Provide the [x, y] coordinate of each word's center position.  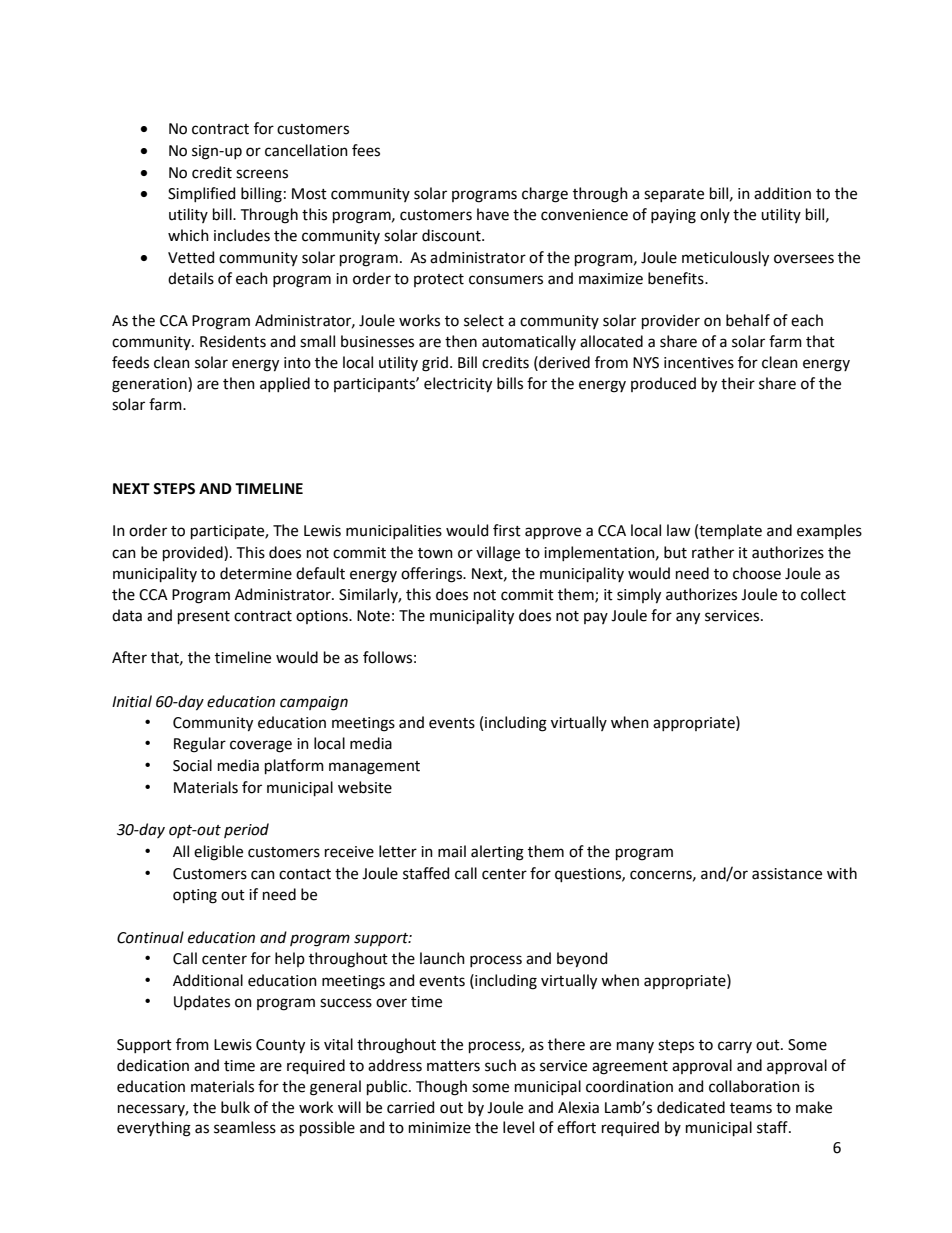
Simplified [201, 194]
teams [751, 1108]
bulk [235, 1107]
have [493, 214]
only [715, 215]
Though [441, 1088]
